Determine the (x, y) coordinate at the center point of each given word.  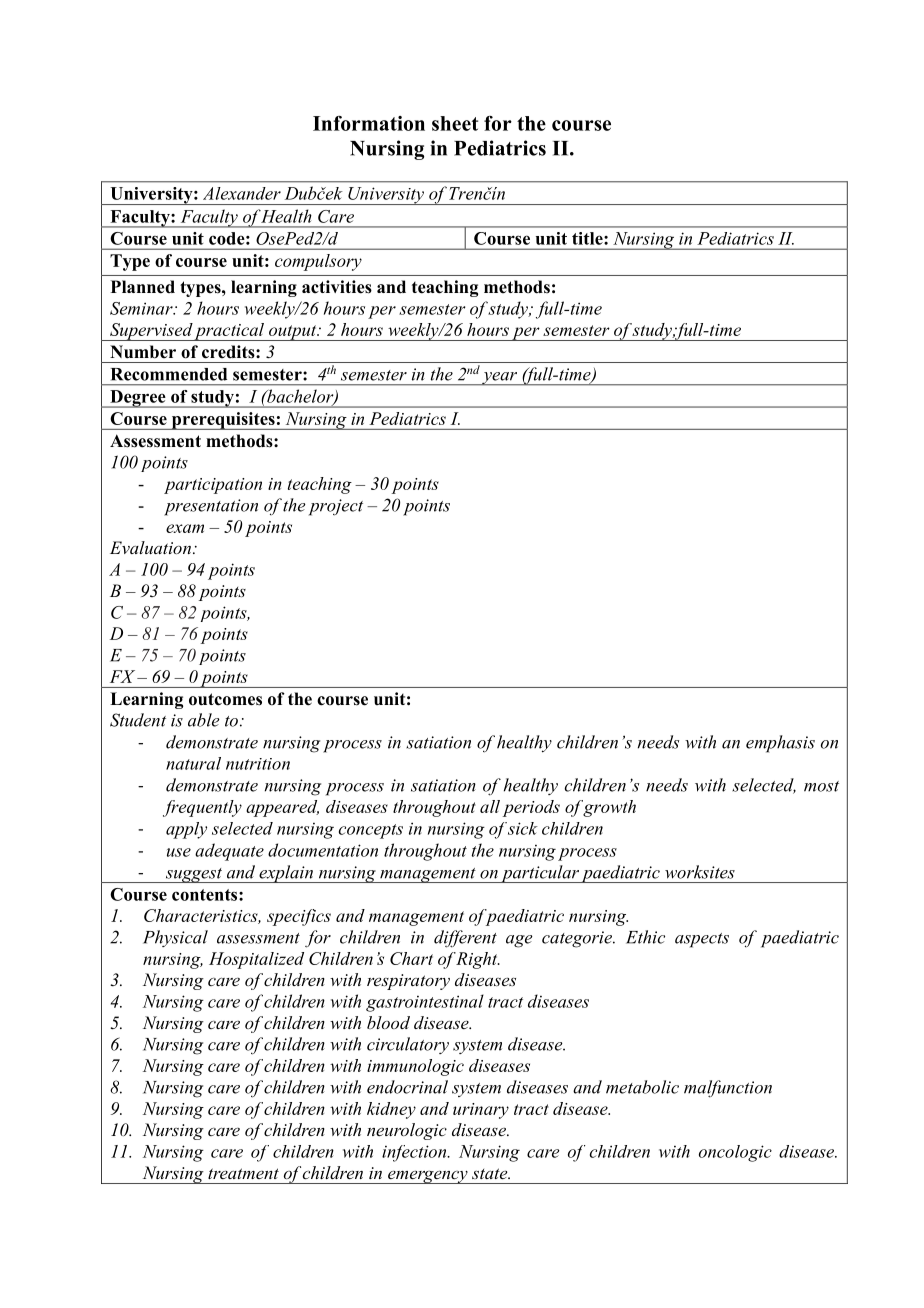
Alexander (242, 193)
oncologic (735, 1153)
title (588, 238)
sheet (455, 123)
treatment (243, 1173)
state (491, 1173)
